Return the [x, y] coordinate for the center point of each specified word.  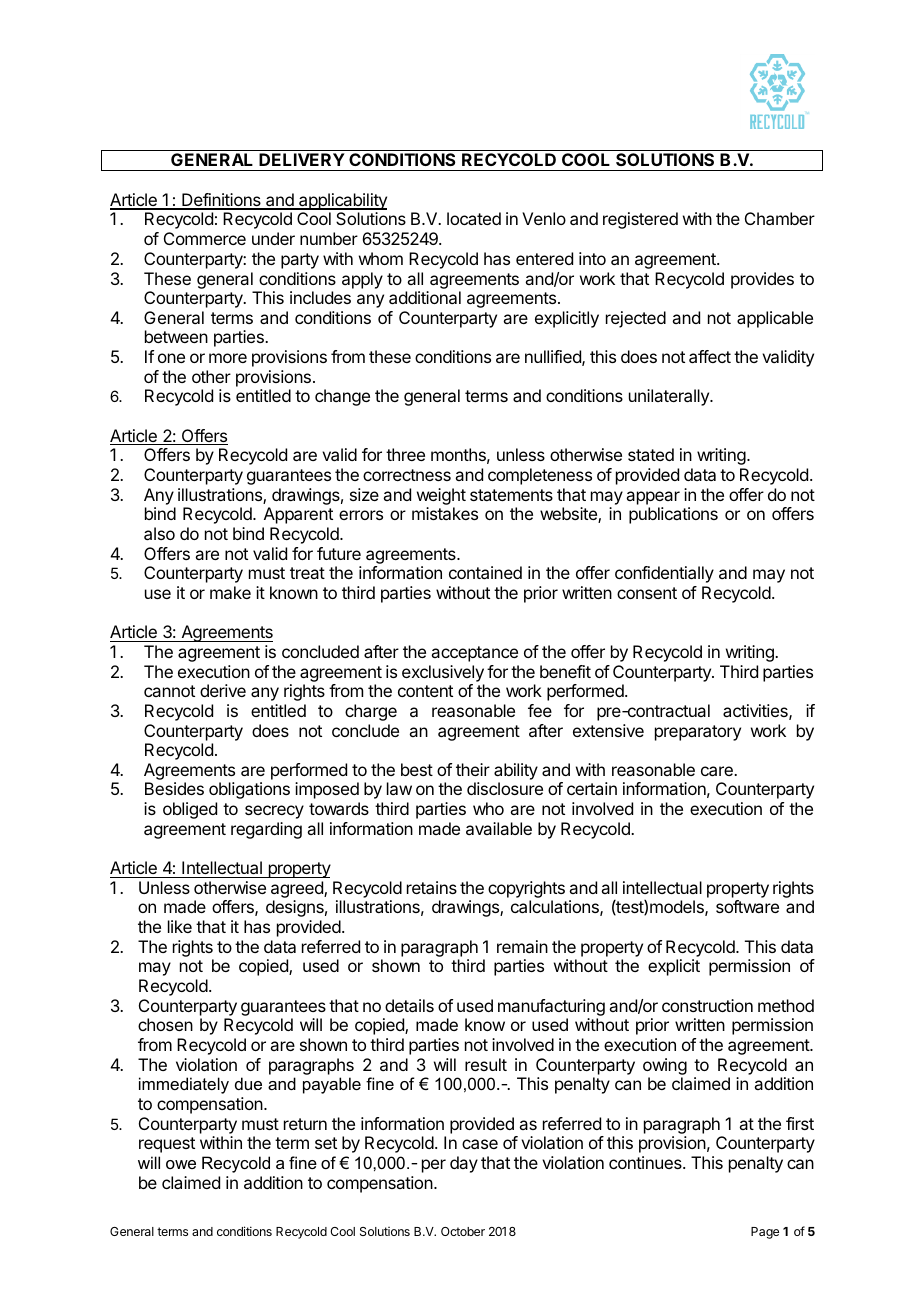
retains [432, 887]
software [747, 906]
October [463, 1231]
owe [181, 1164]
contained [485, 572]
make [230, 592]
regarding [266, 830]
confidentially [664, 574]
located [474, 218]
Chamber [780, 218]
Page [765, 1233]
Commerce [205, 238]
